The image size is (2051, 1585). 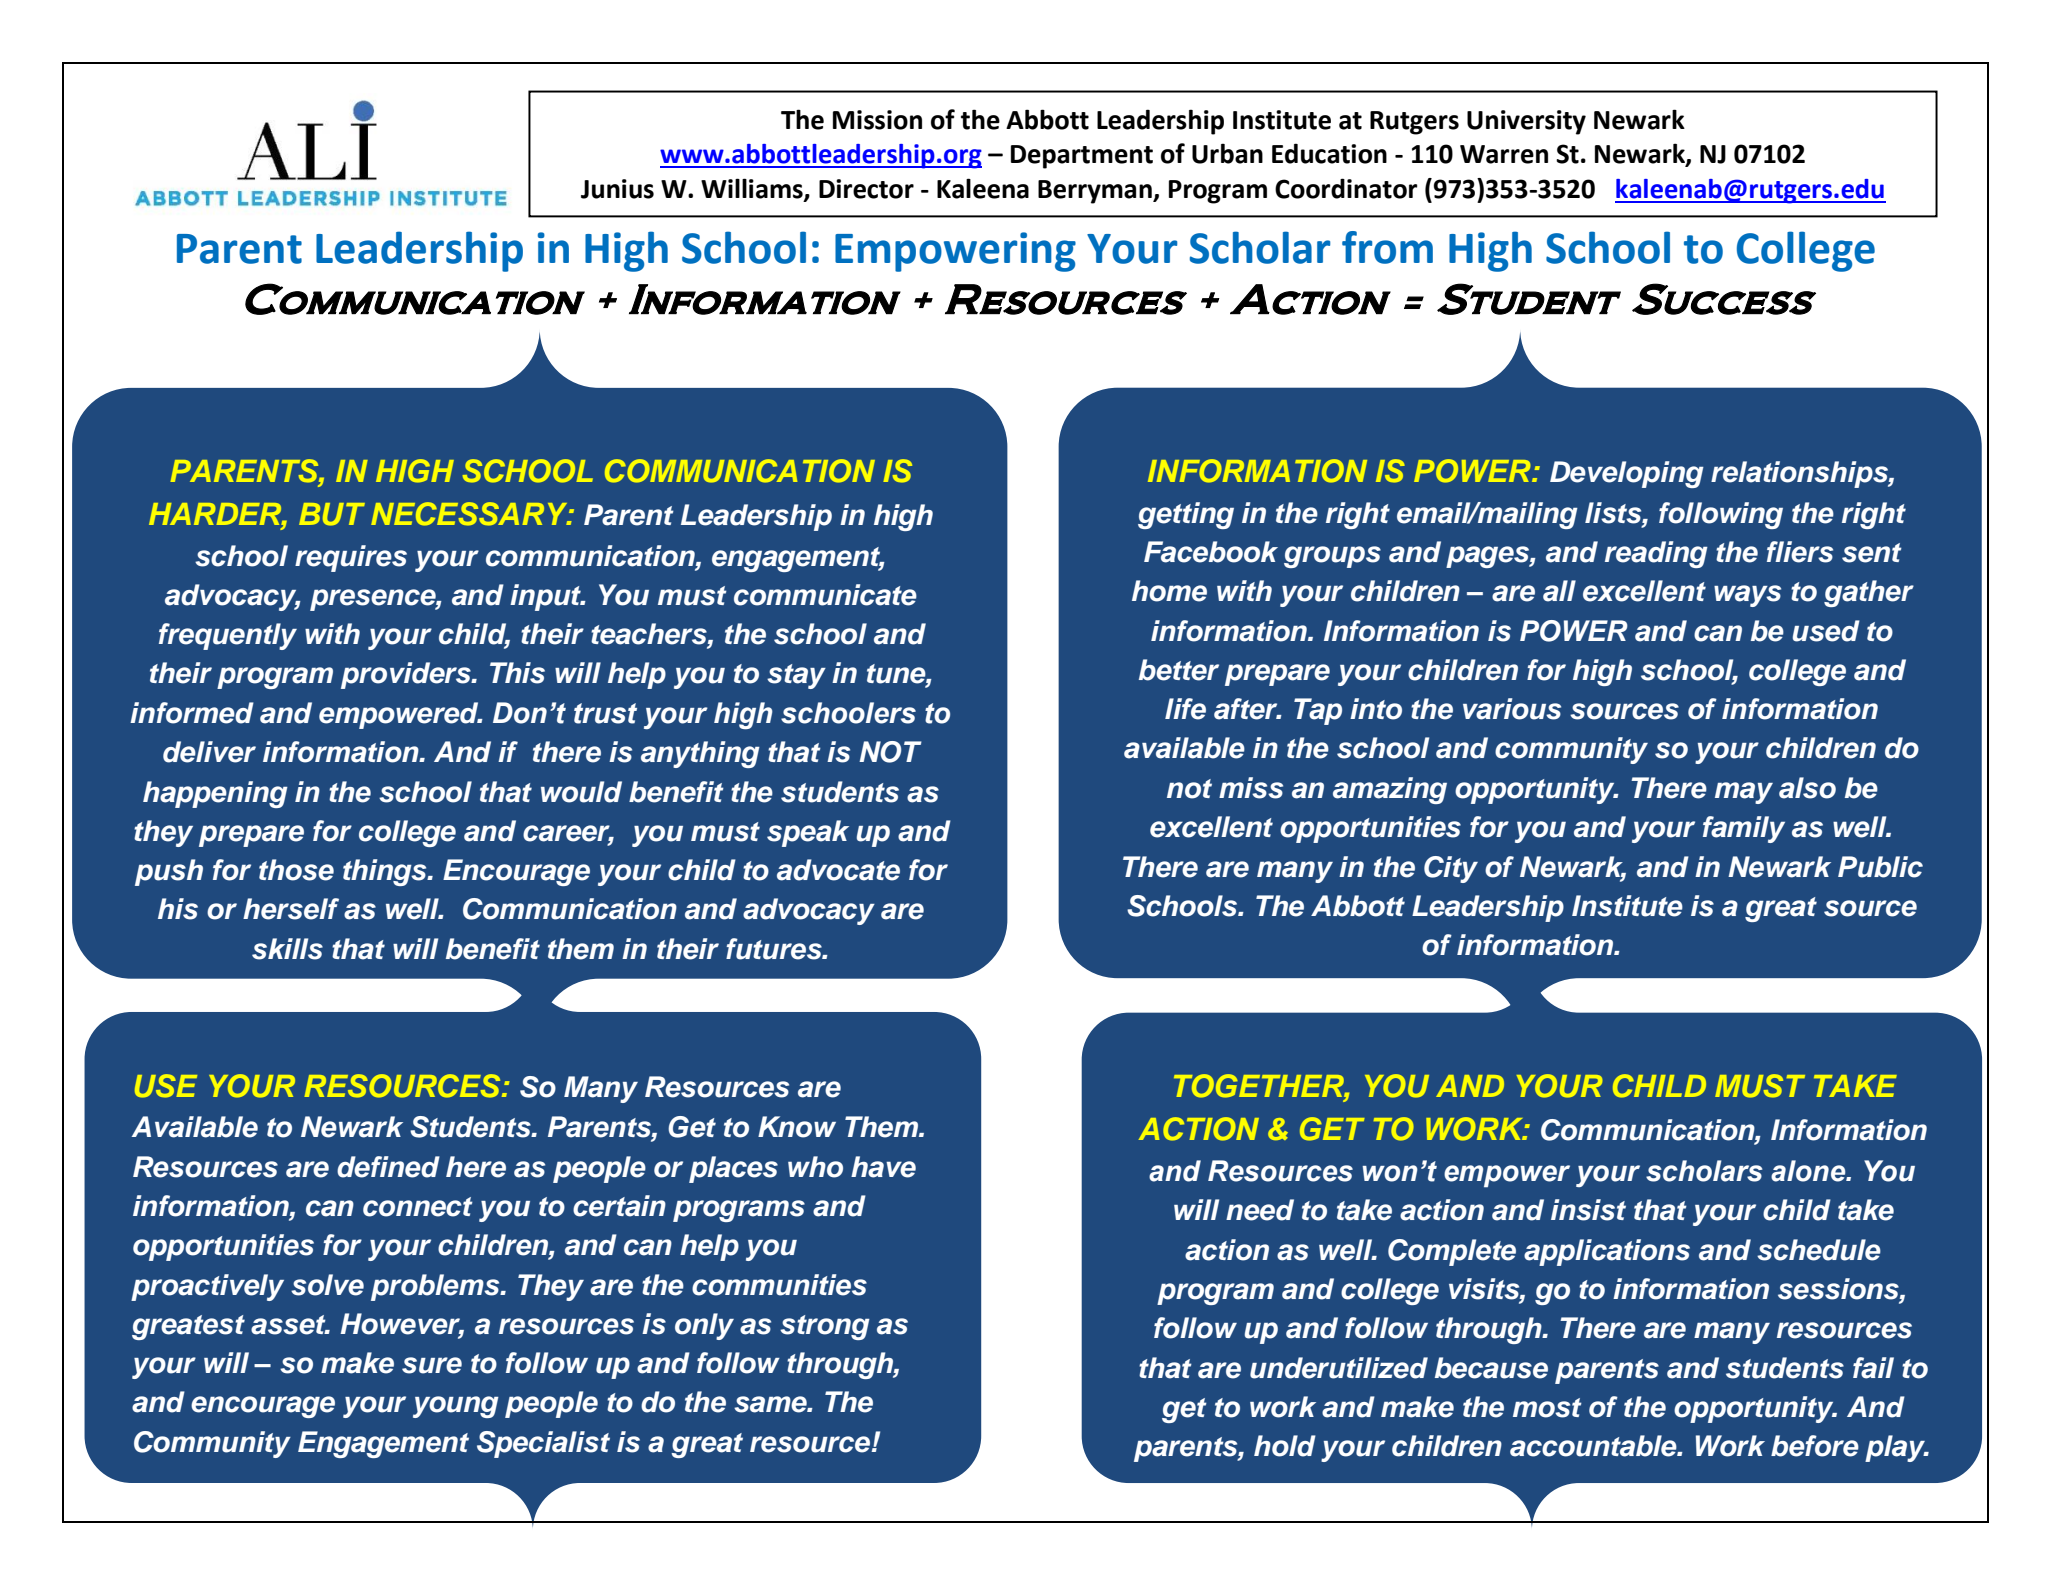 What do you see at coordinates (1285, 1446) in the screenshot?
I see `hold` at bounding box center [1285, 1446].
